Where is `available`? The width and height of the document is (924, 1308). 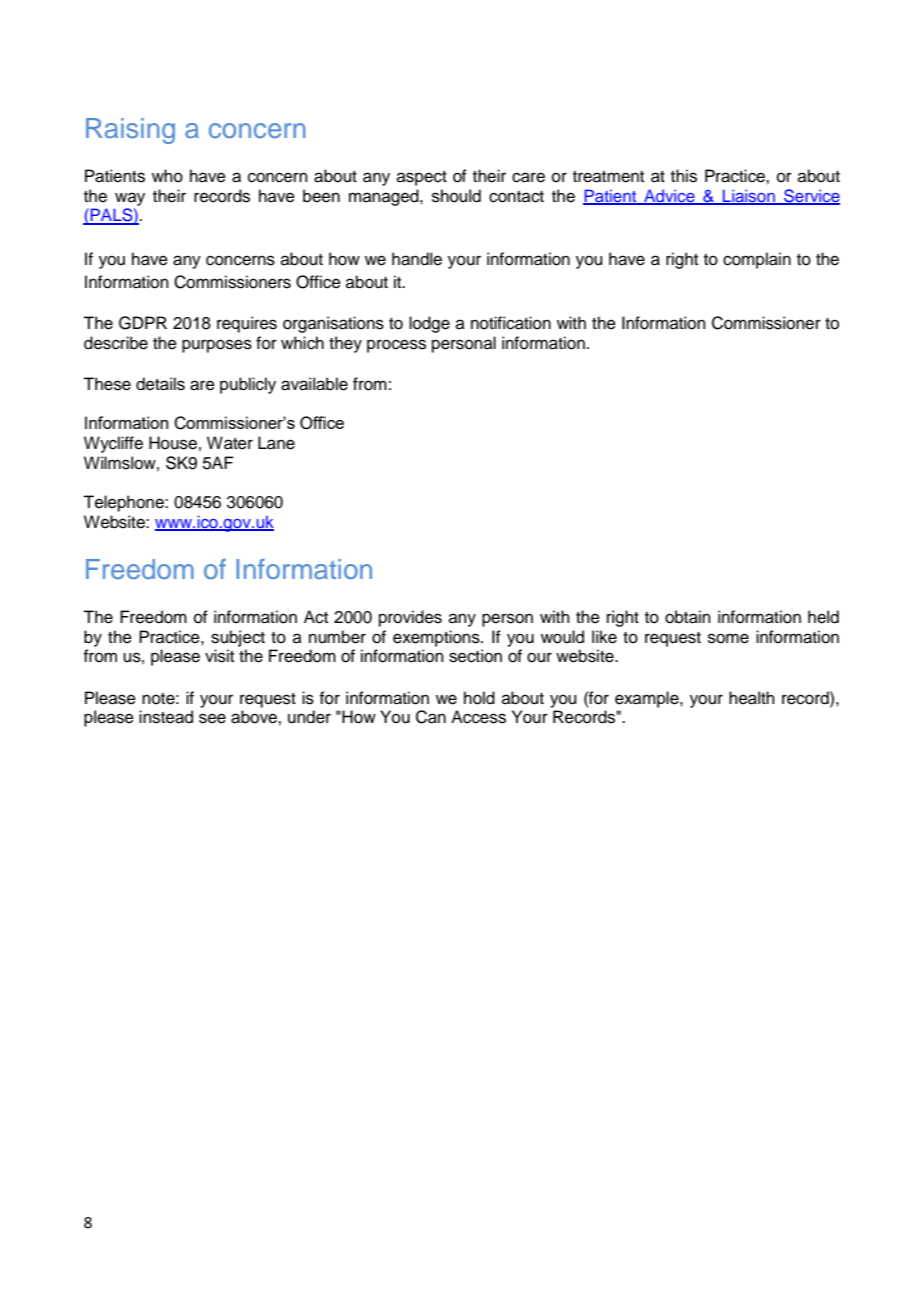
available is located at coordinates (314, 384).
